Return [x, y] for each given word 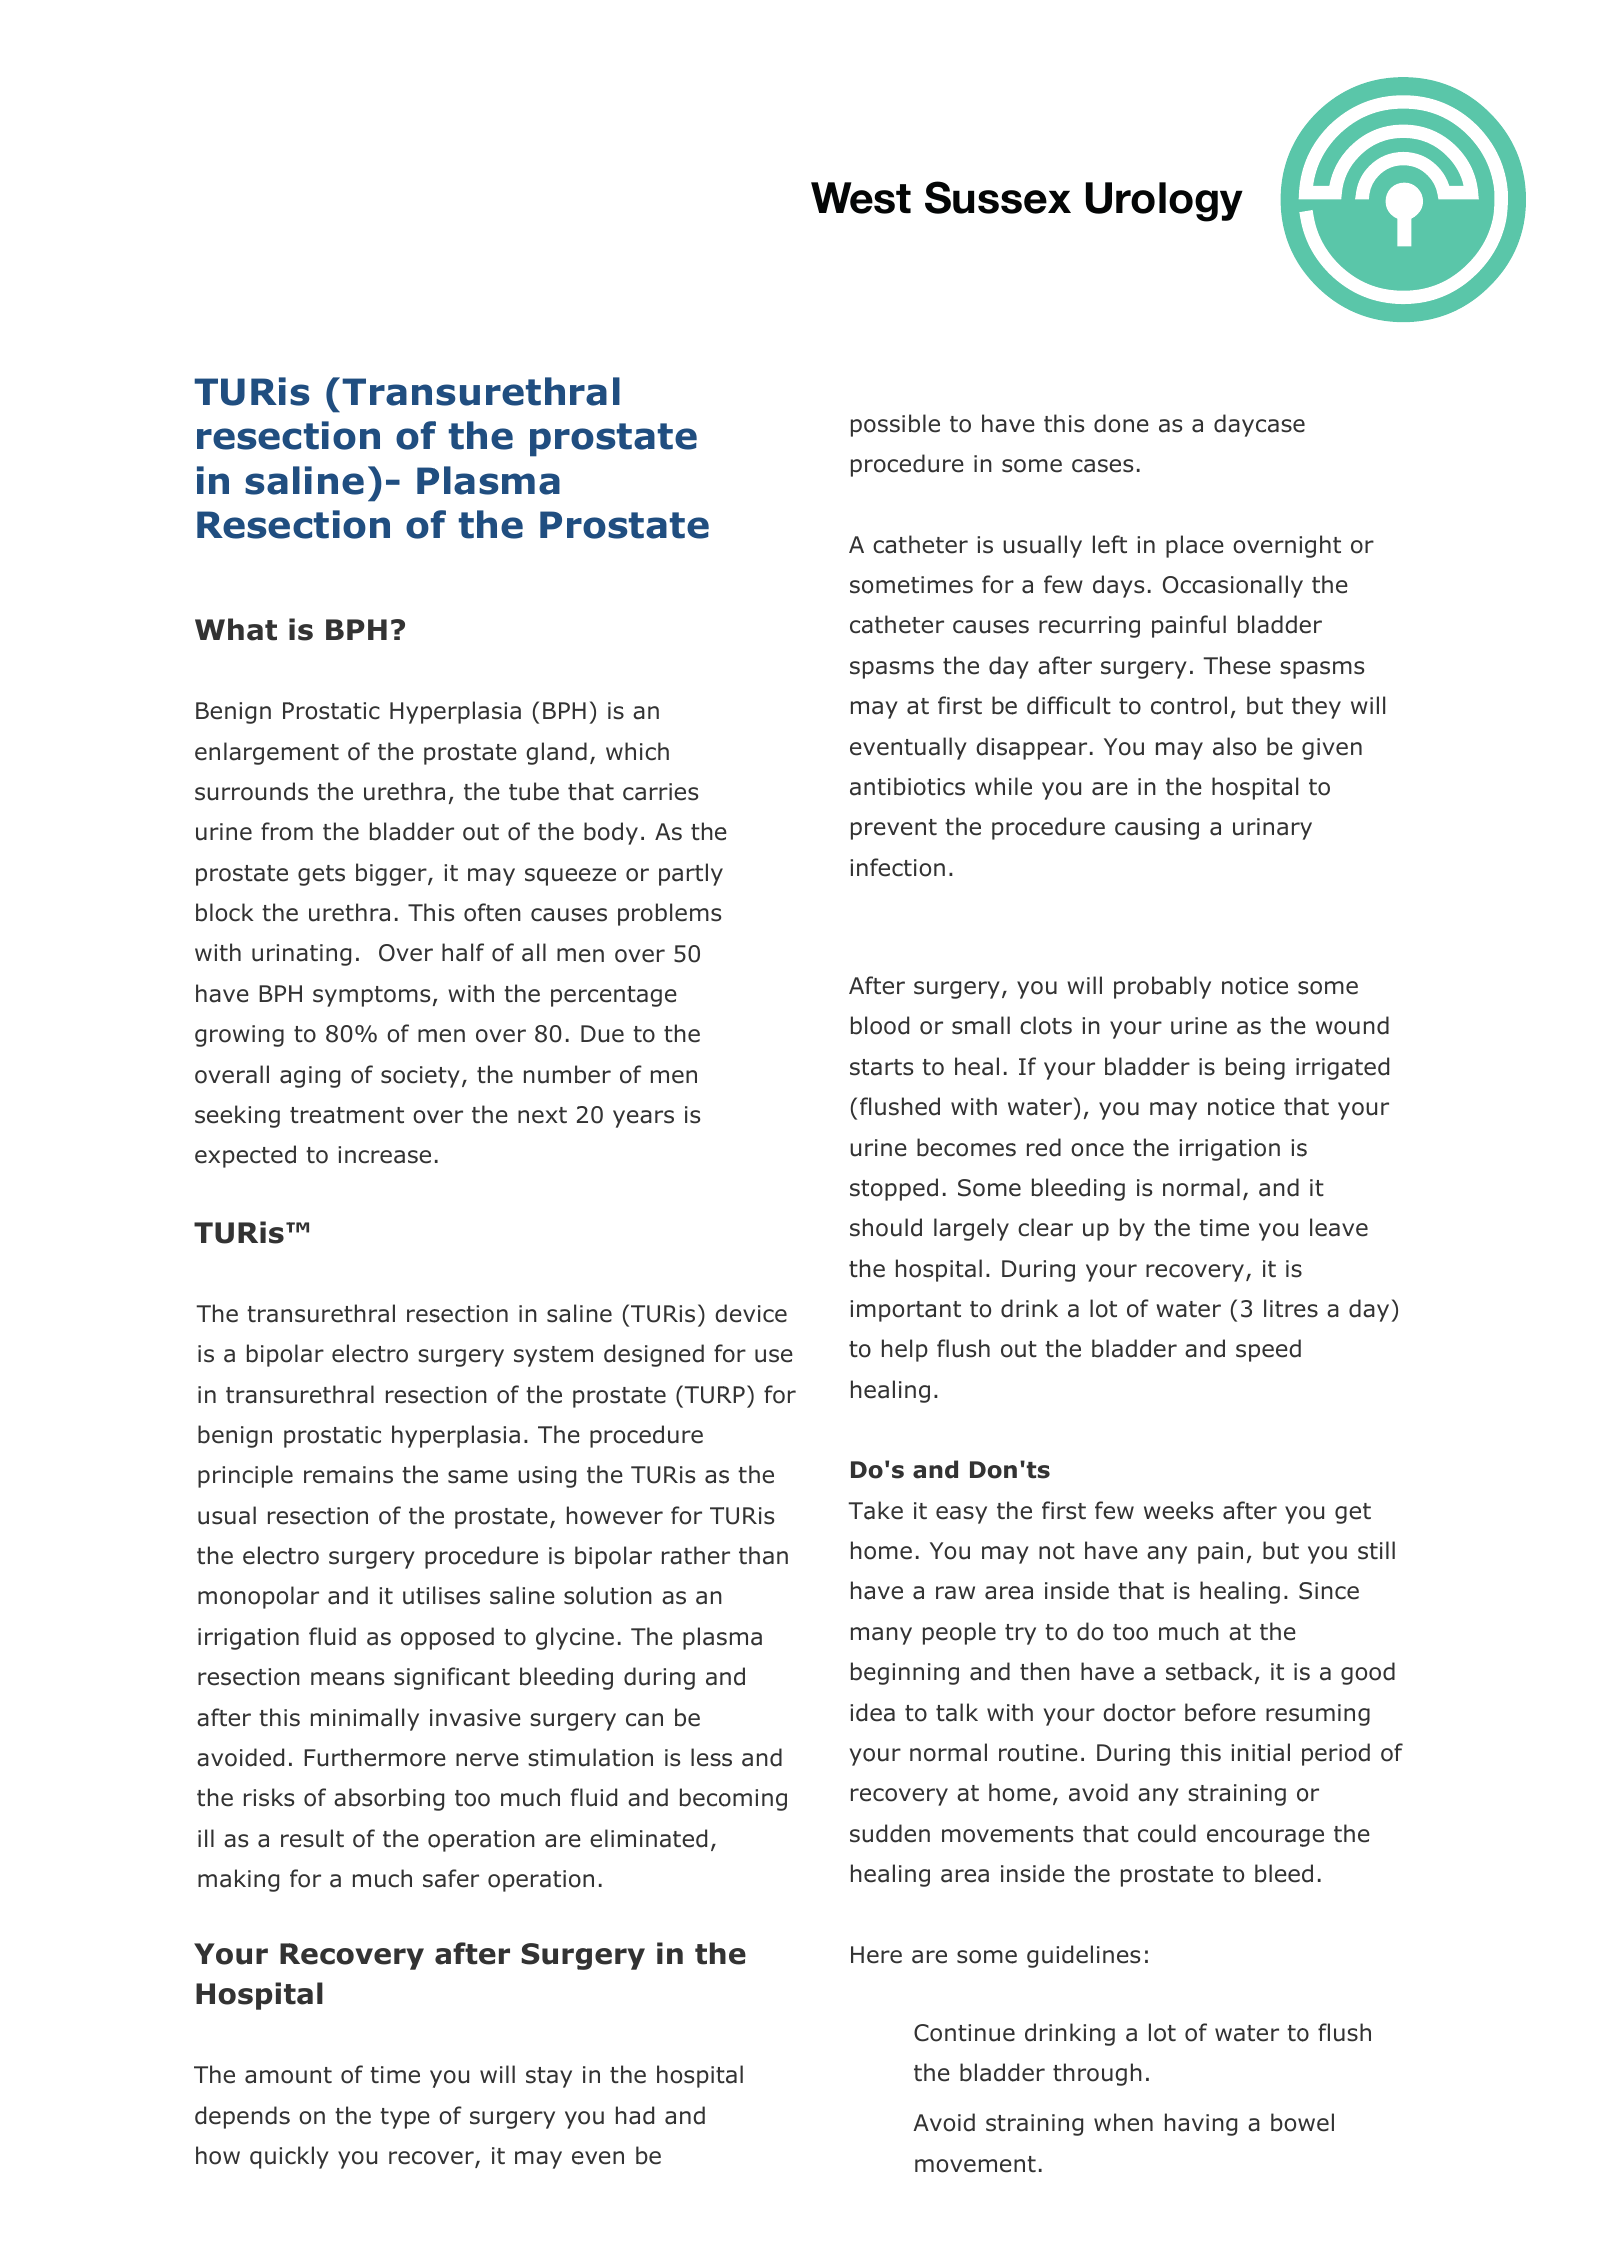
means [347, 1679]
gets [321, 875]
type [405, 2118]
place [1195, 546]
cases [1102, 466]
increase [384, 1155]
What [236, 629]
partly [691, 874]
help [905, 1350]
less [711, 1757]
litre [1286, 1308]
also [1234, 746]
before [1220, 1712]
